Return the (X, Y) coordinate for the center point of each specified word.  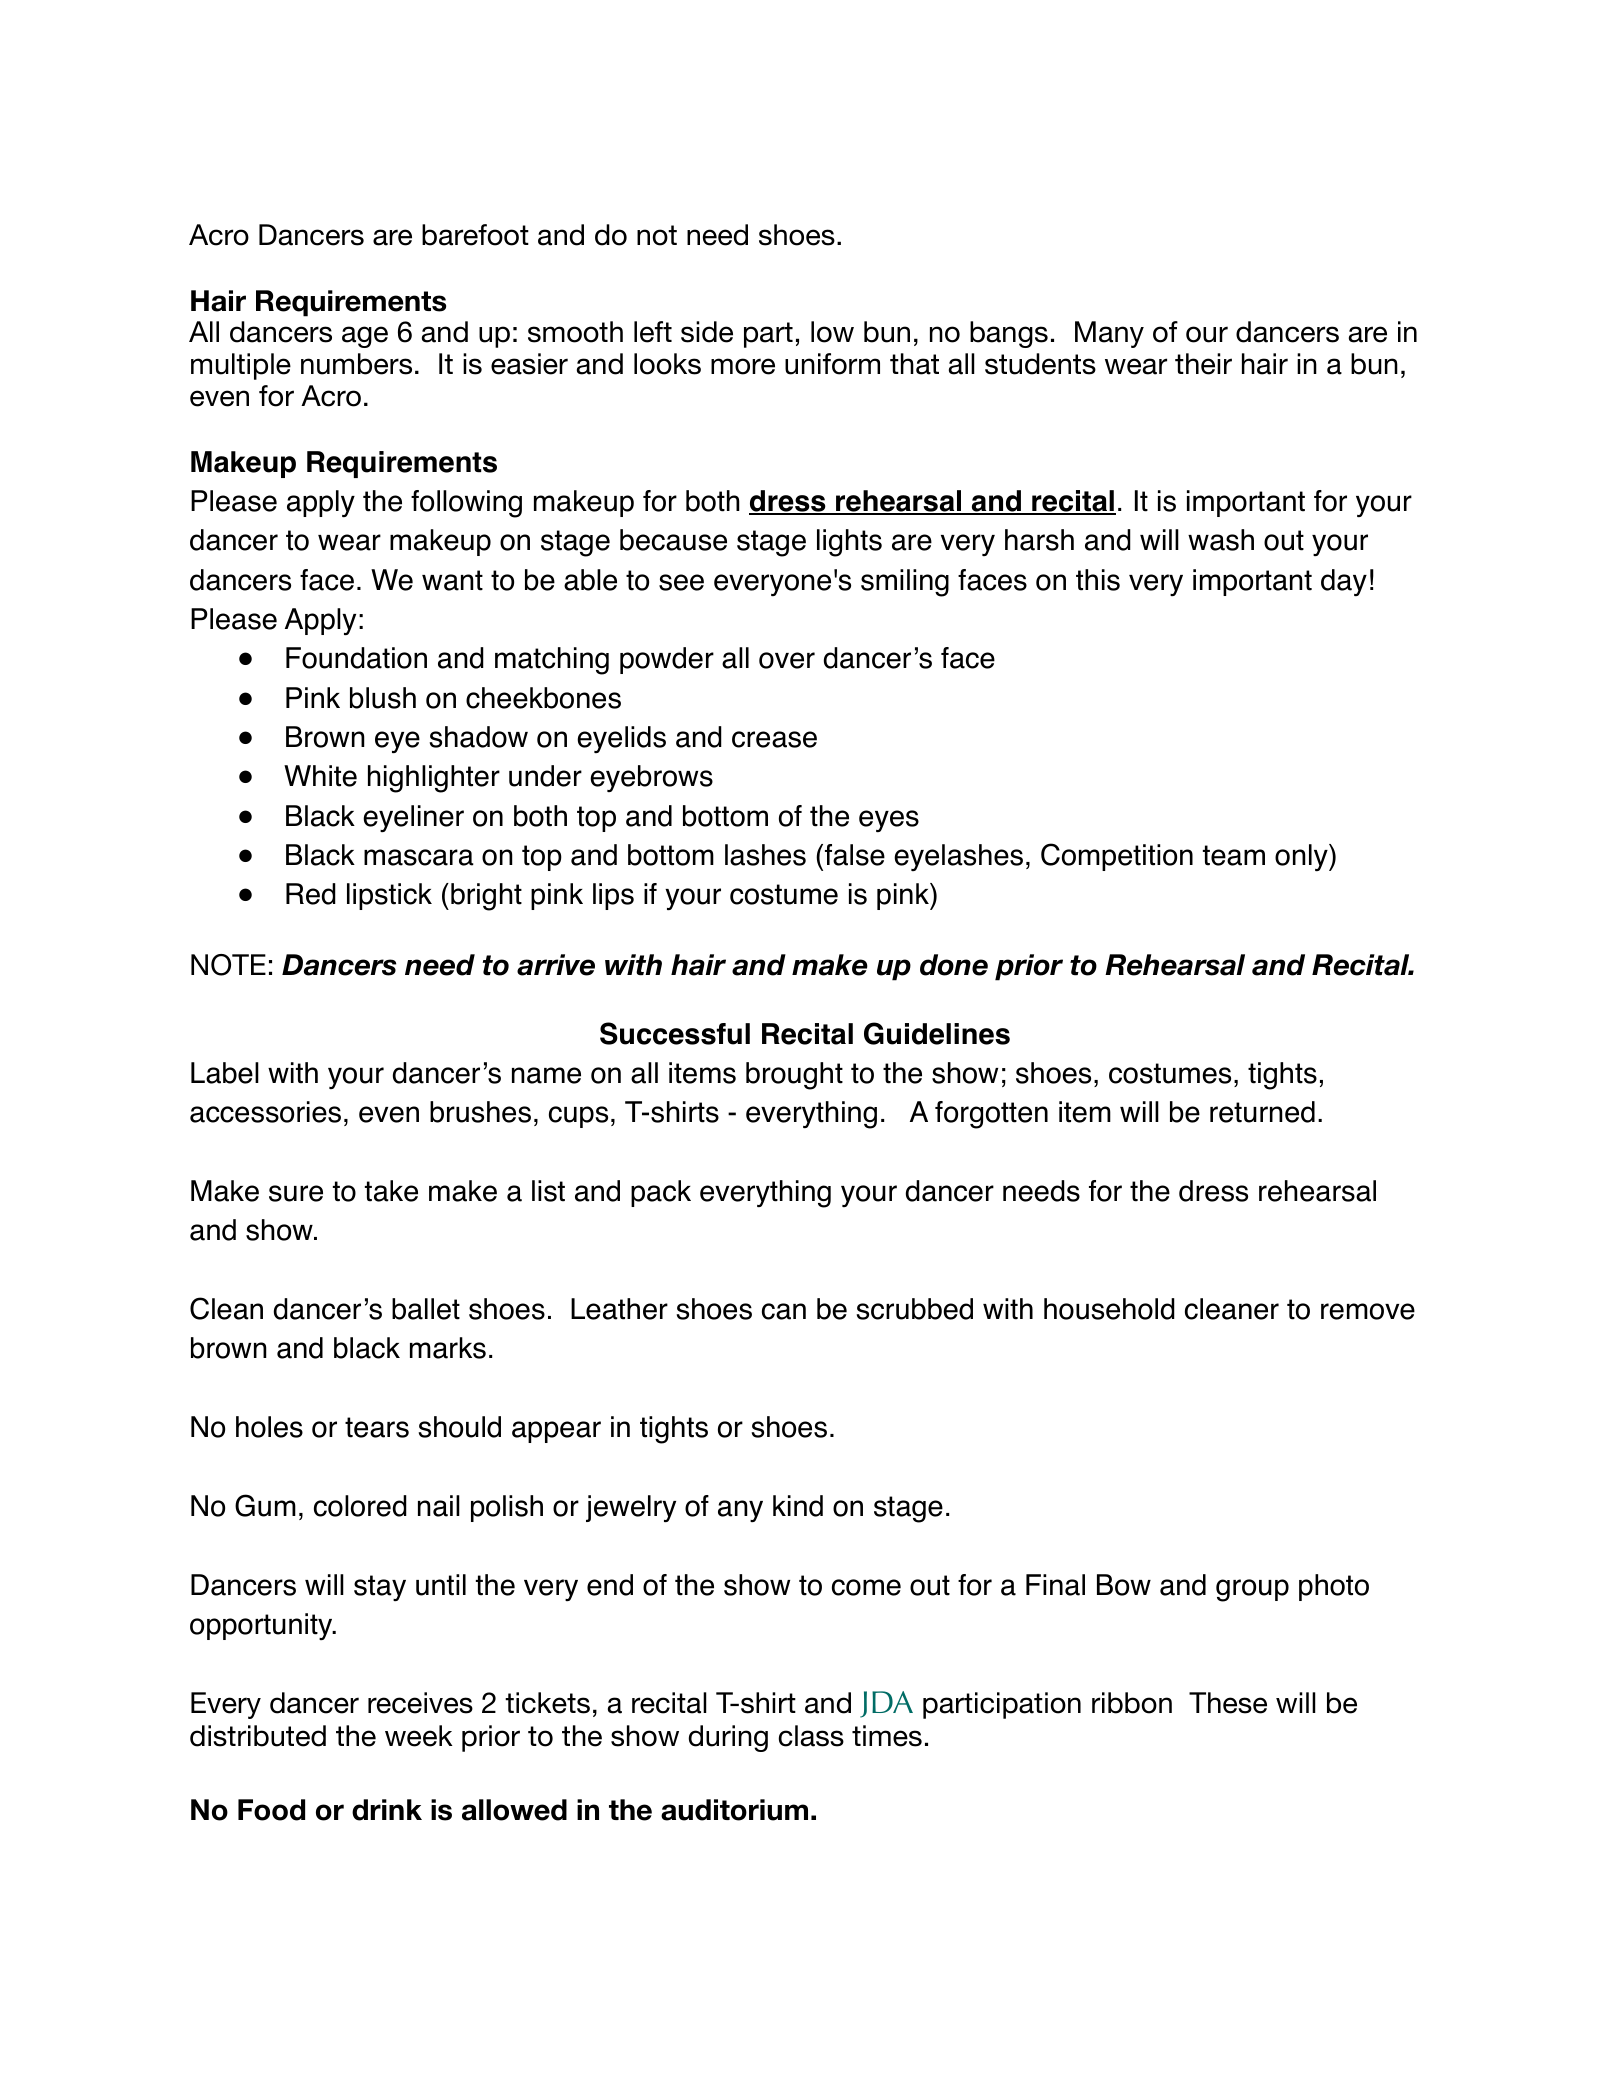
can (784, 1311)
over (787, 660)
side (707, 332)
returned (1262, 1112)
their (1203, 364)
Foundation (356, 658)
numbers (356, 364)
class (811, 1736)
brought (794, 1076)
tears (377, 1427)
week (419, 1736)
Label (225, 1073)
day (1344, 582)
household (1109, 1309)
